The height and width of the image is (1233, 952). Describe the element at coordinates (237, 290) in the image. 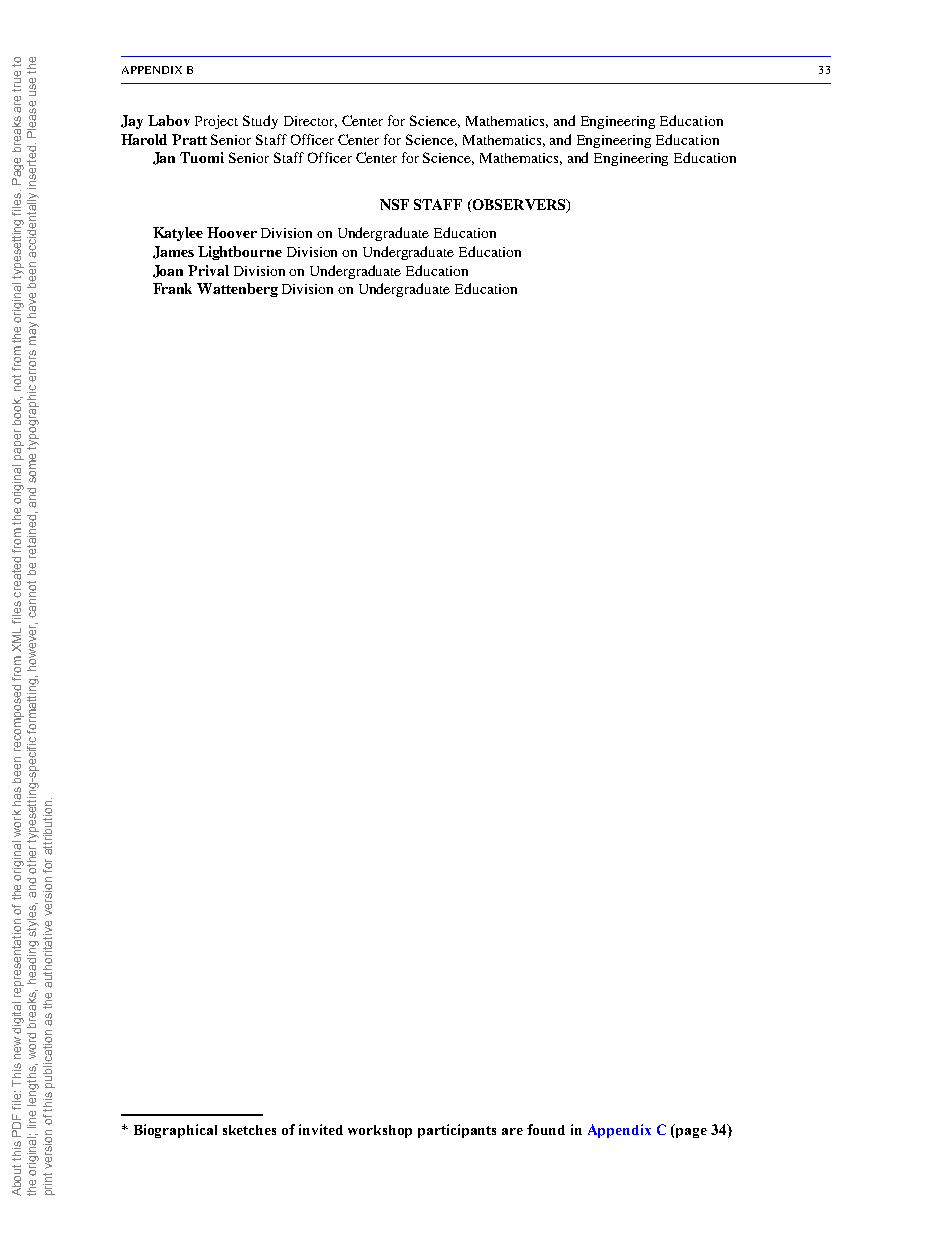

I see `Wattenberg` at that location.
